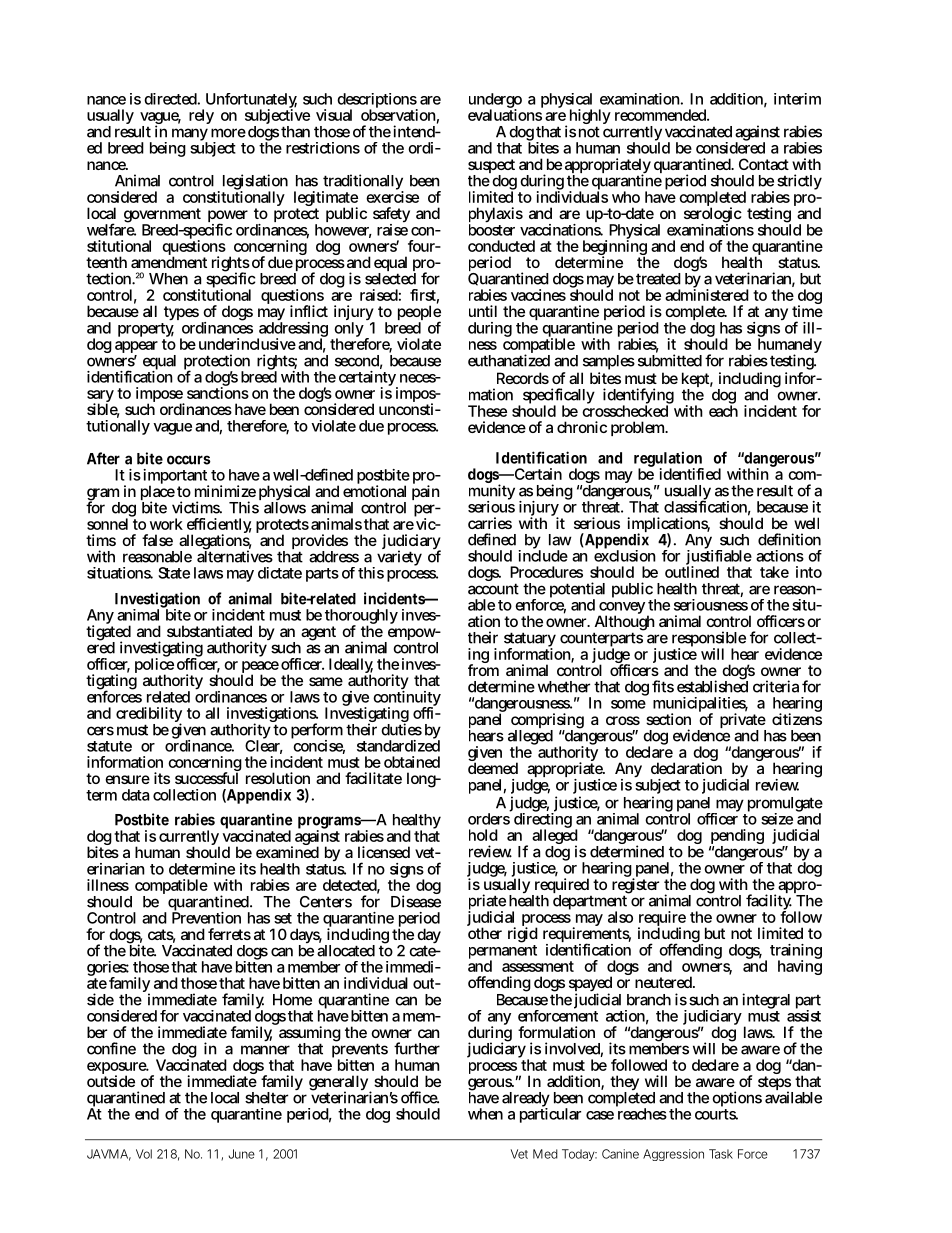 The height and width of the page is (1233, 952). Describe the element at coordinates (526, 1101) in the page. I see `already` at that location.
